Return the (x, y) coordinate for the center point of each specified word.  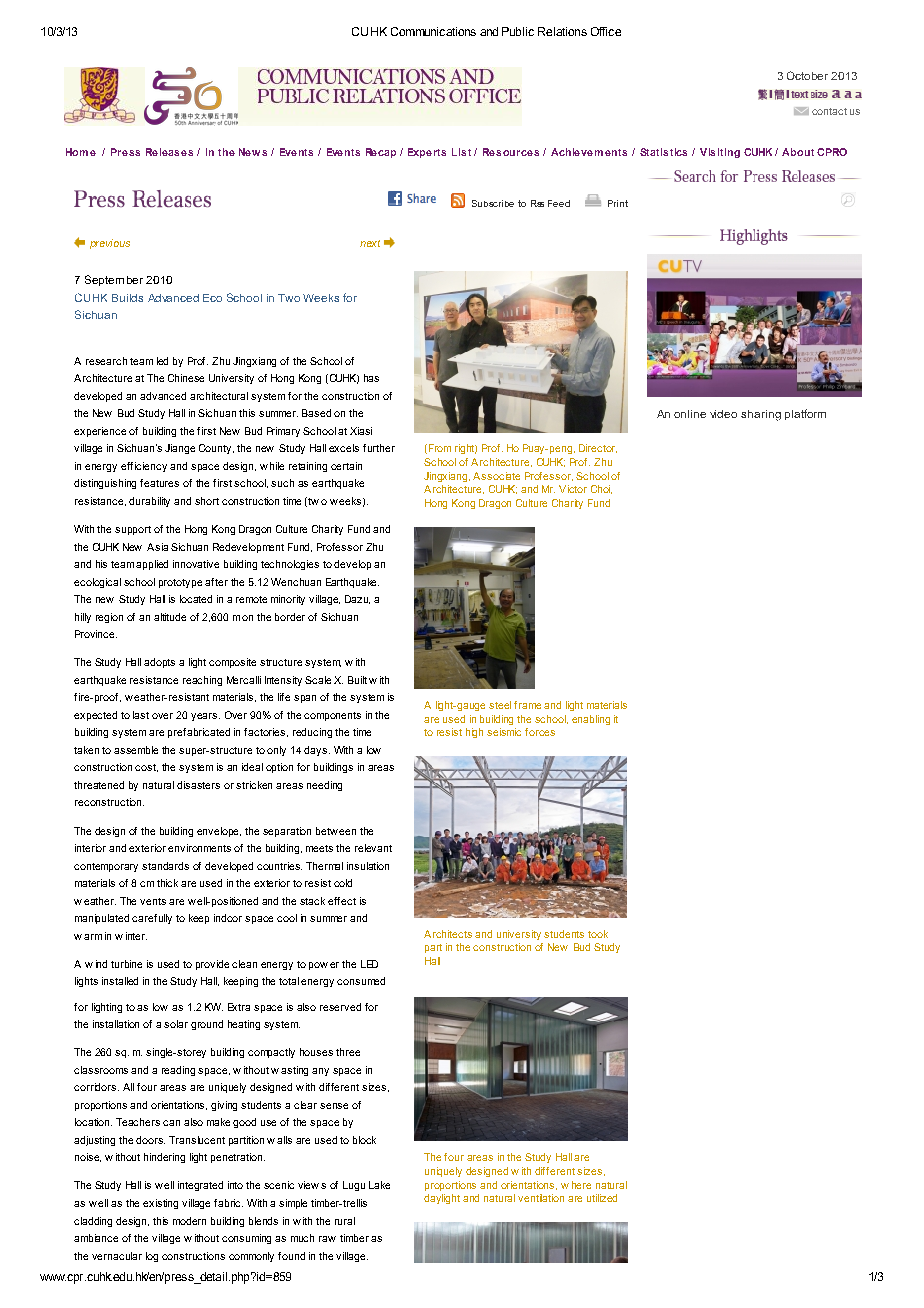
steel (500, 705)
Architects (448, 934)
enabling (591, 720)
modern (189, 1221)
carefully (152, 919)
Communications (433, 31)
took (598, 934)
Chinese (186, 378)
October (807, 75)
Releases (169, 152)
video (723, 414)
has (371, 378)
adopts (159, 663)
